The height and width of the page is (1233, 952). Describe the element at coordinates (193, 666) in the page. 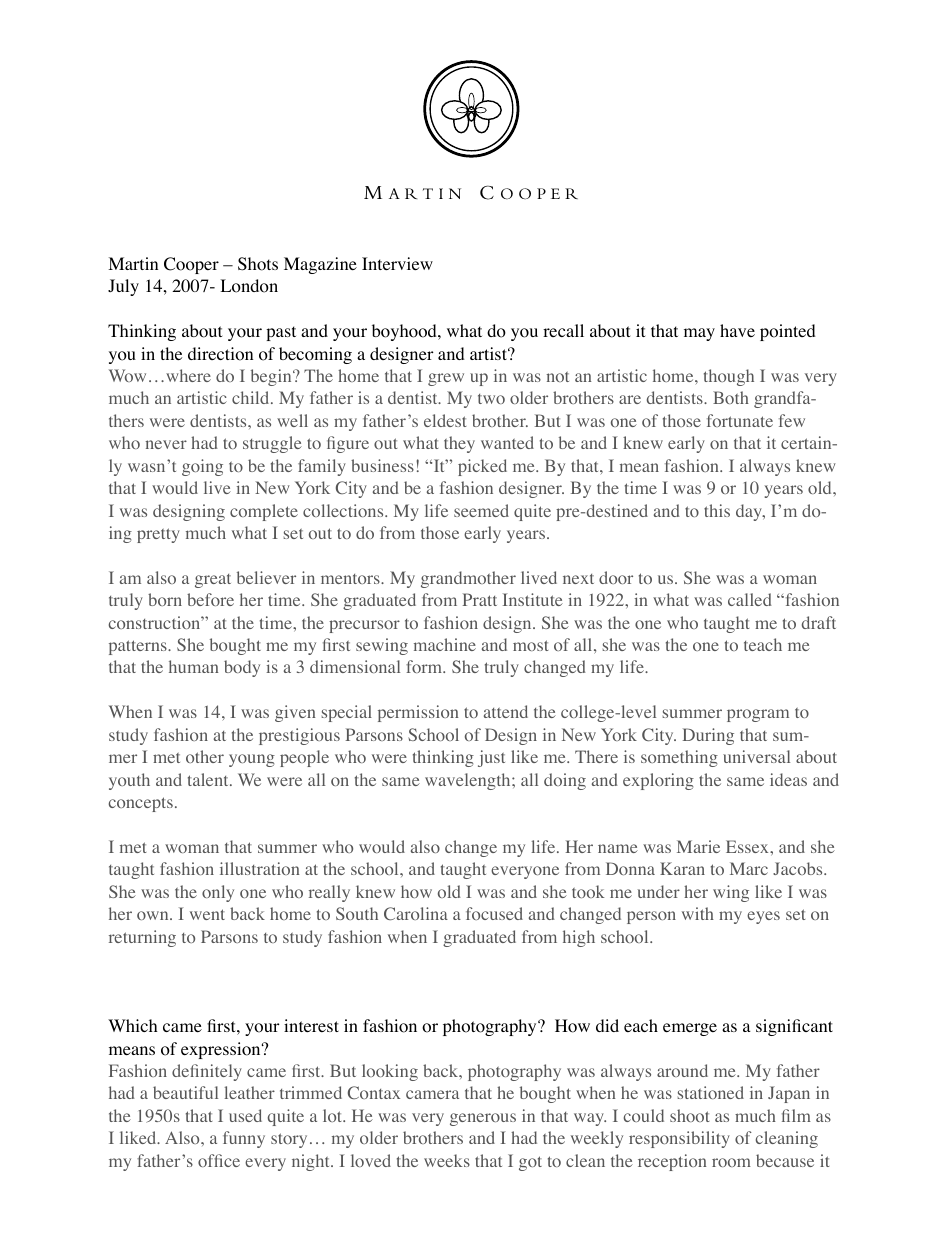

I see `human` at that location.
